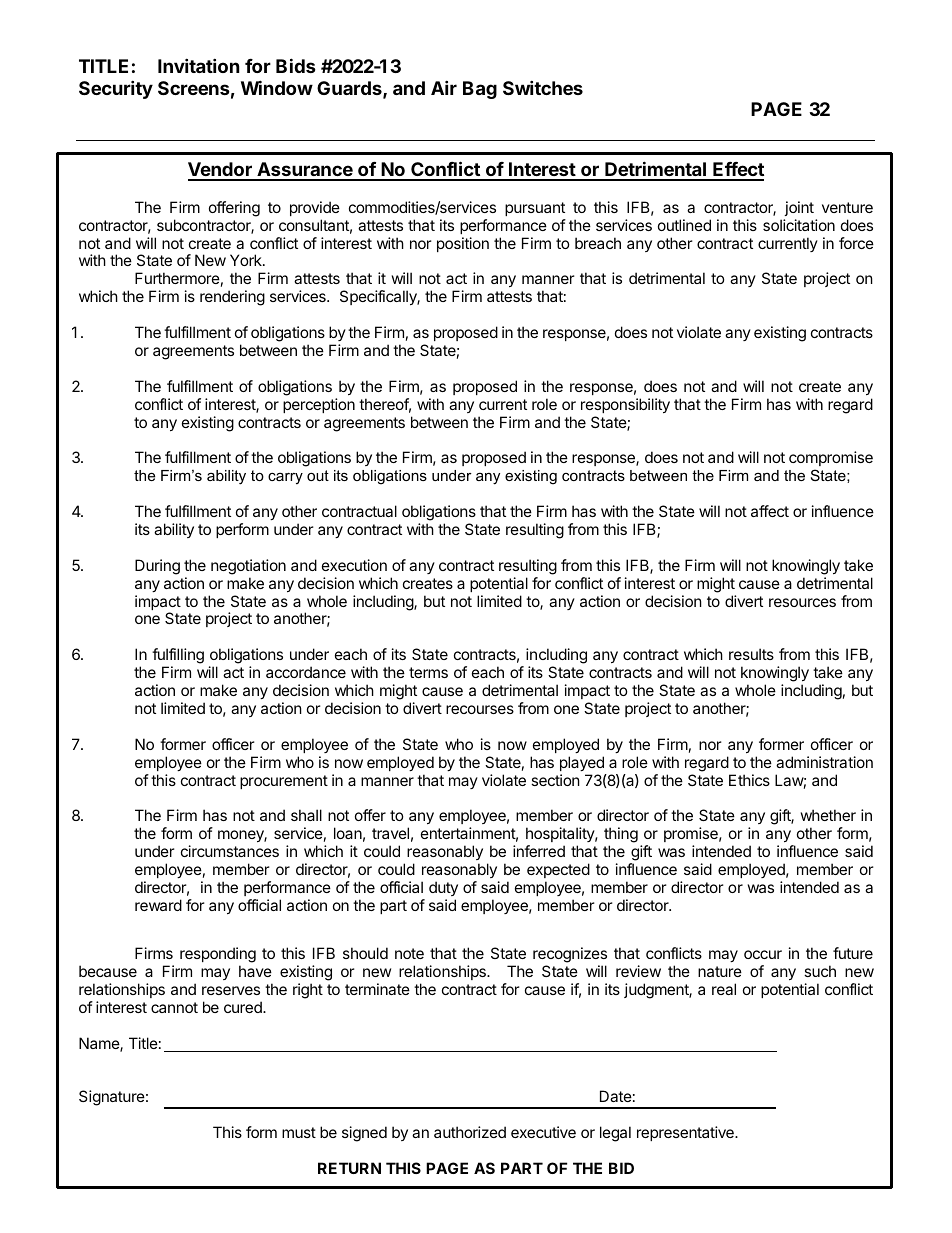  Describe the element at coordinates (443, 888) in the document. I see `duty` at that location.
